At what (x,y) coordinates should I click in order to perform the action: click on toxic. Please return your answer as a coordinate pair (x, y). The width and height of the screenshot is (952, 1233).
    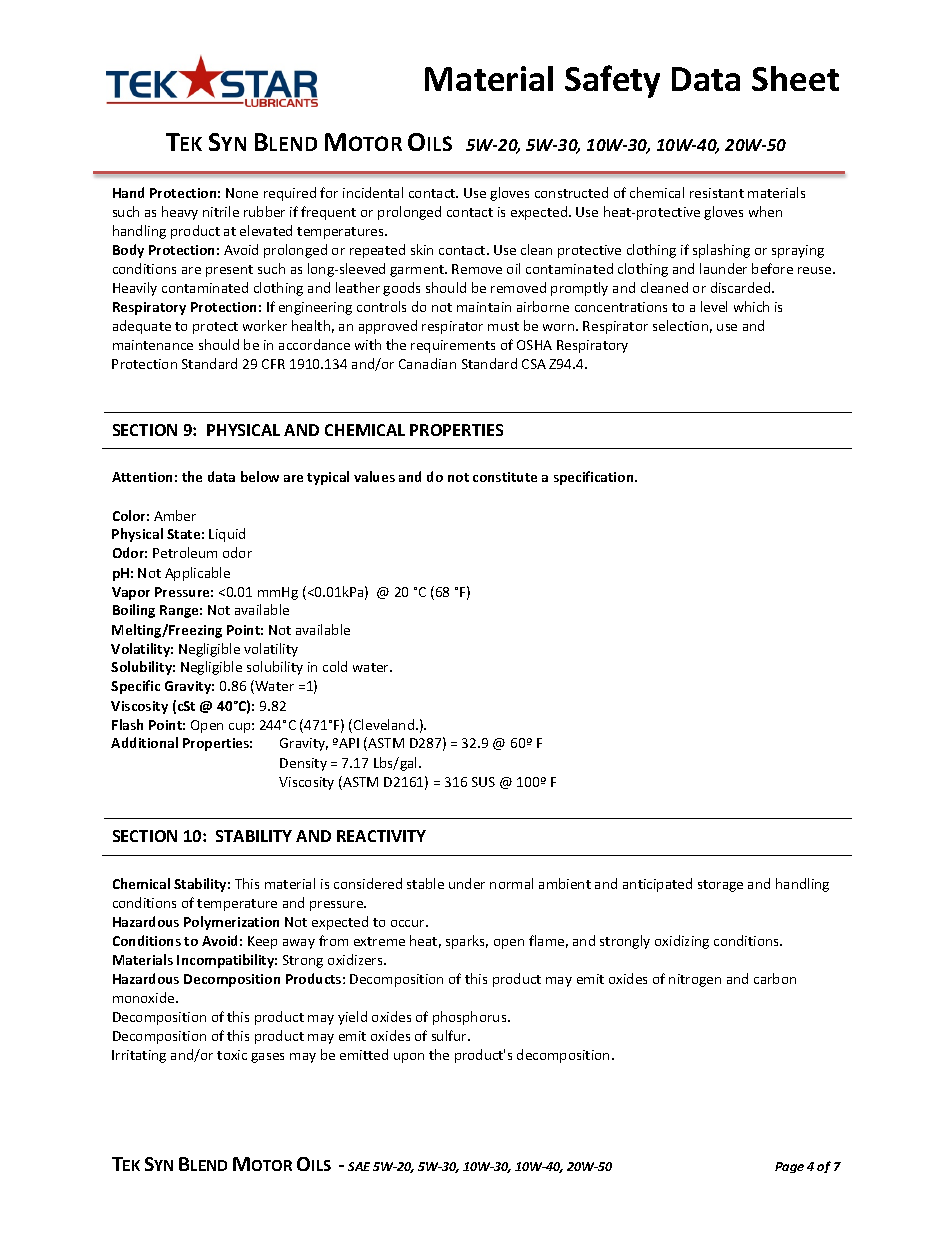
    Looking at the image, I should click on (232, 1055).
